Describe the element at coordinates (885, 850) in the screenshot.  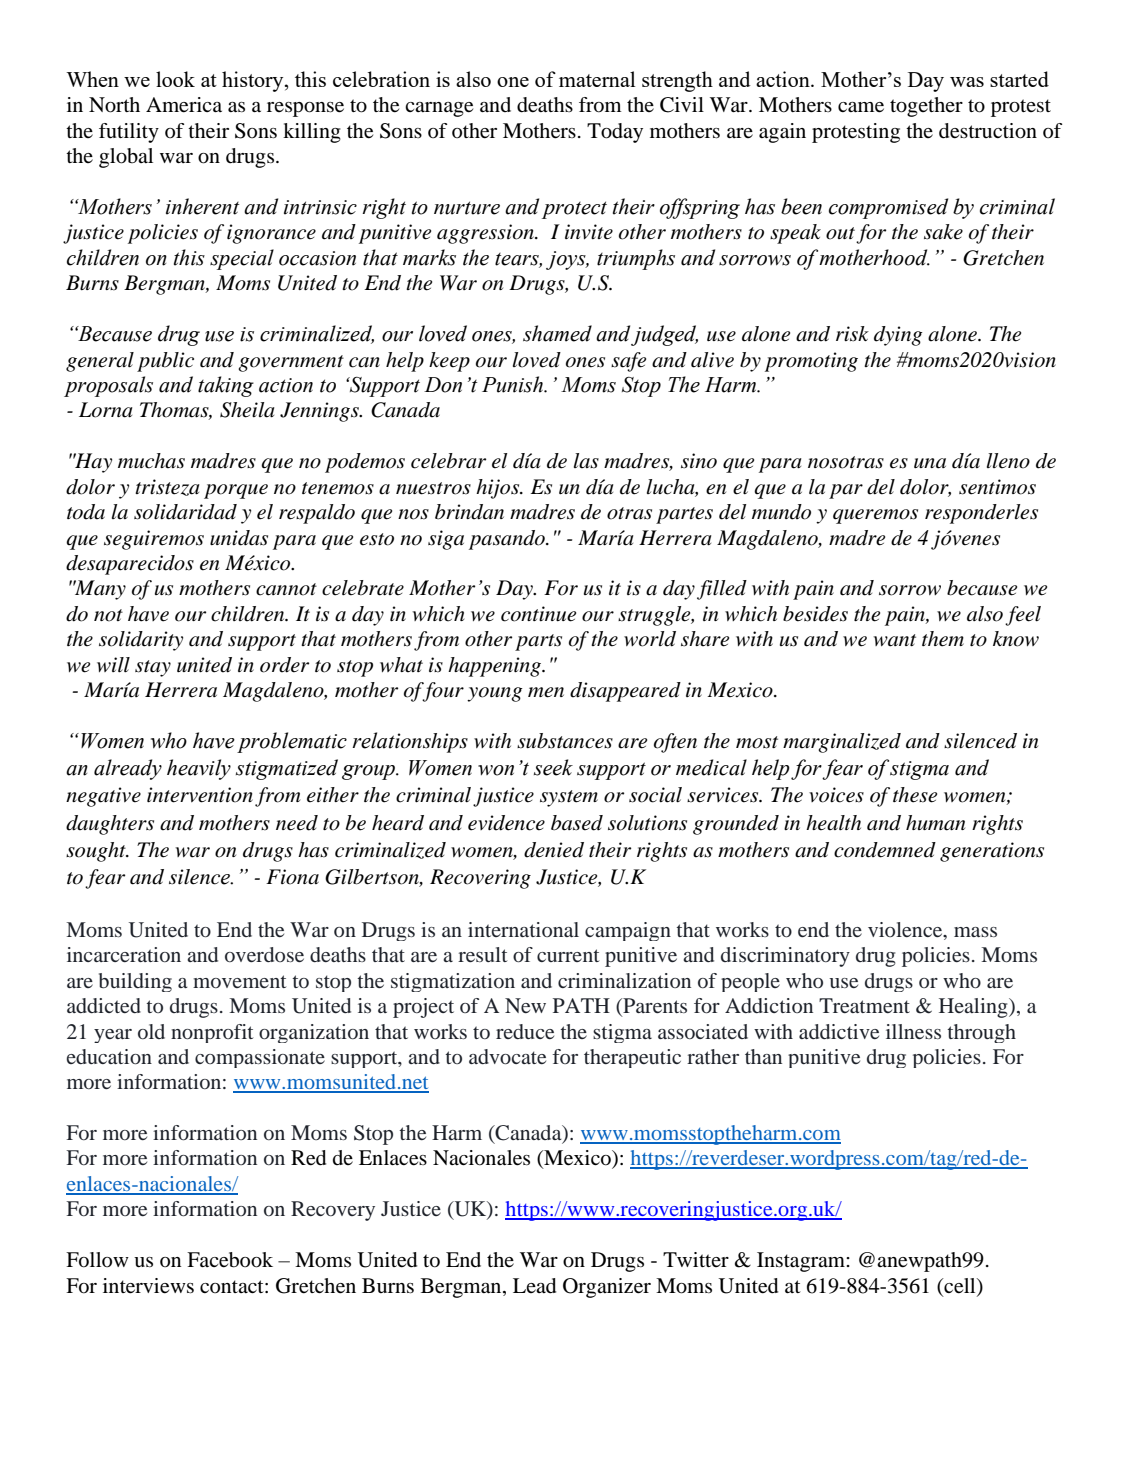
I see `condemned` at that location.
